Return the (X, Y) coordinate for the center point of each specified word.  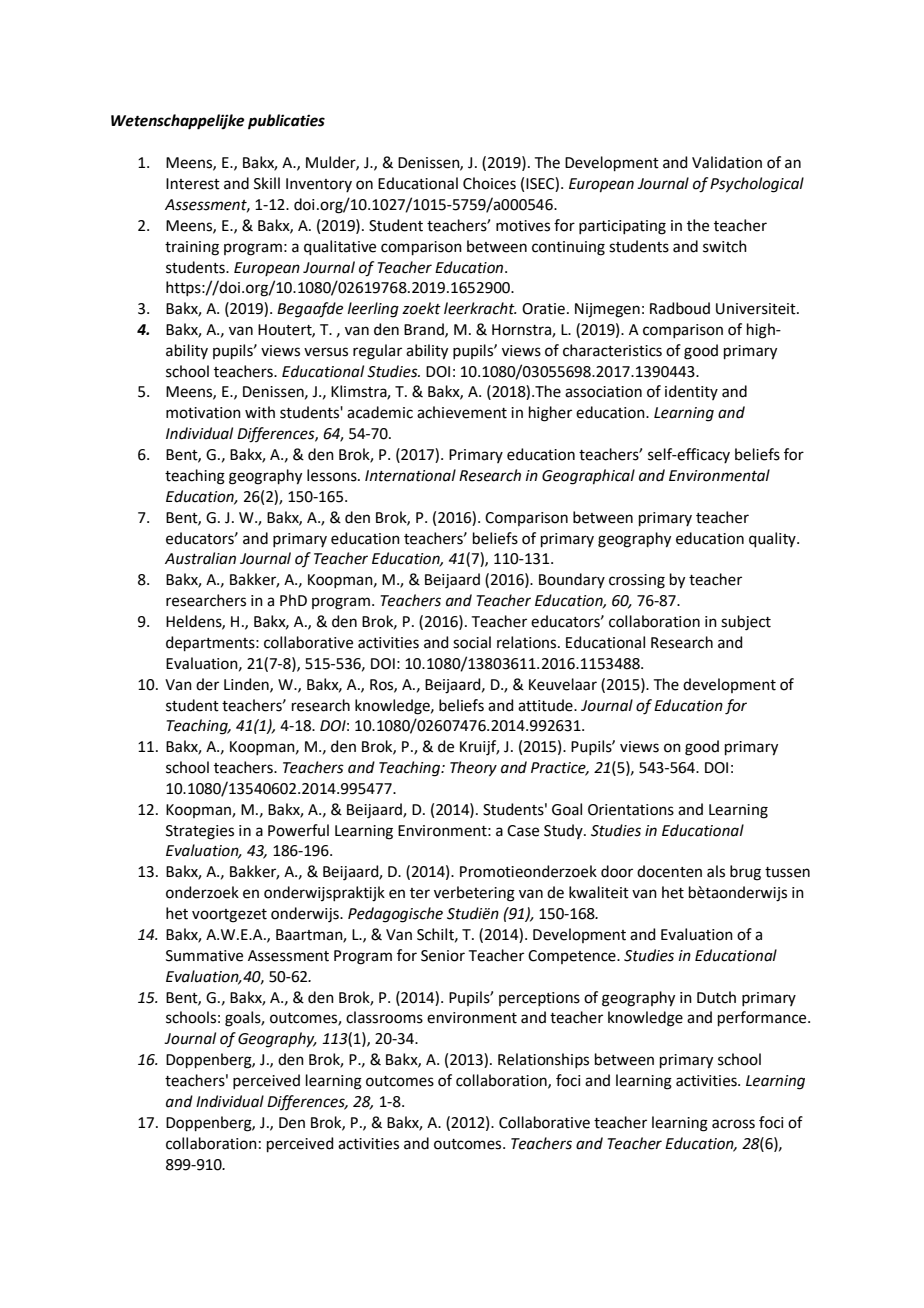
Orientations (631, 810)
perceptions (539, 999)
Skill (267, 183)
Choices (489, 183)
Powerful (298, 830)
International (410, 475)
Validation (727, 162)
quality (773, 539)
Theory (473, 769)
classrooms (384, 1017)
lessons (333, 475)
